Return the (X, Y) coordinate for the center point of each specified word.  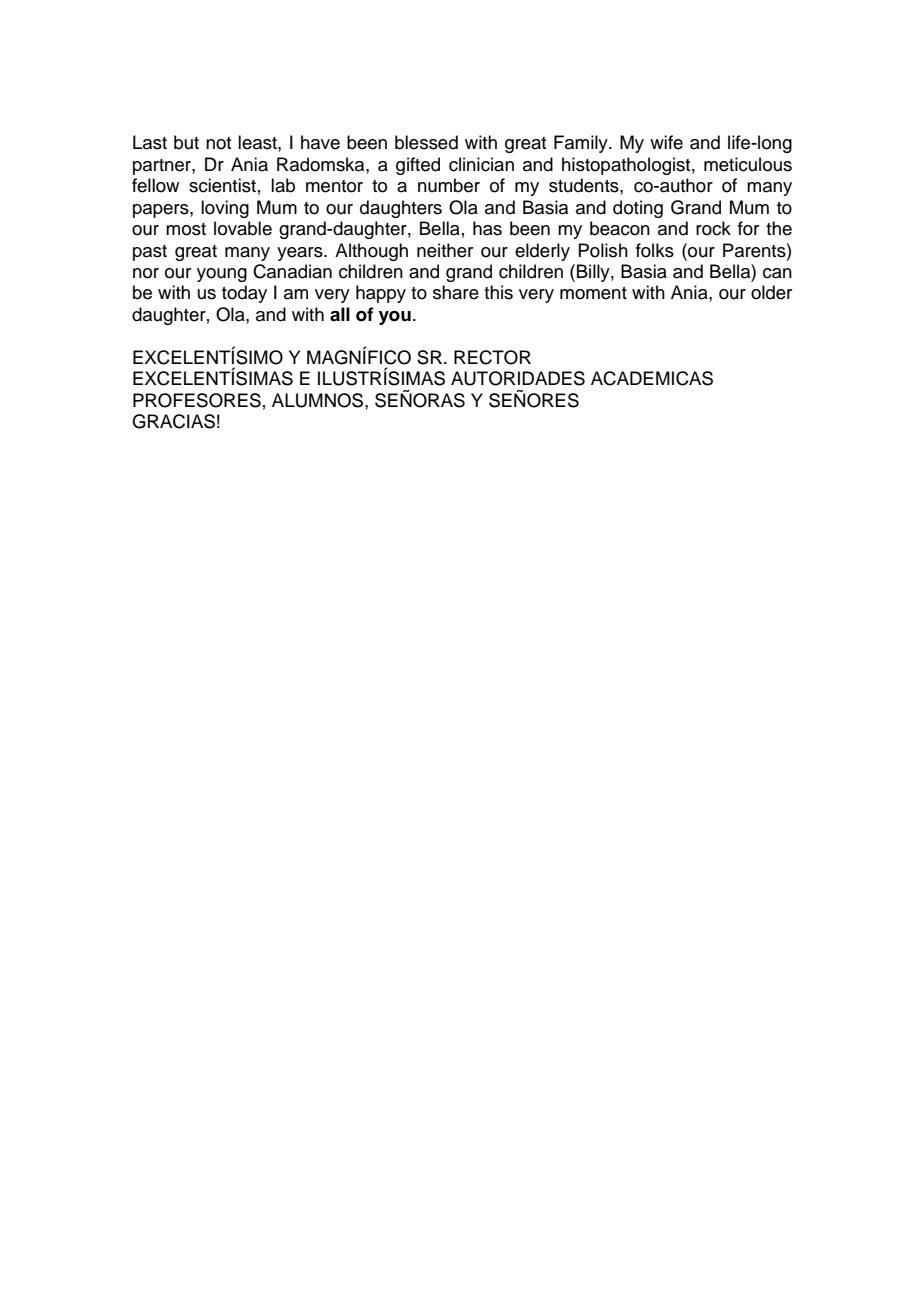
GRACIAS (173, 421)
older (771, 292)
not (219, 143)
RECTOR (492, 357)
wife (666, 142)
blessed (426, 142)
